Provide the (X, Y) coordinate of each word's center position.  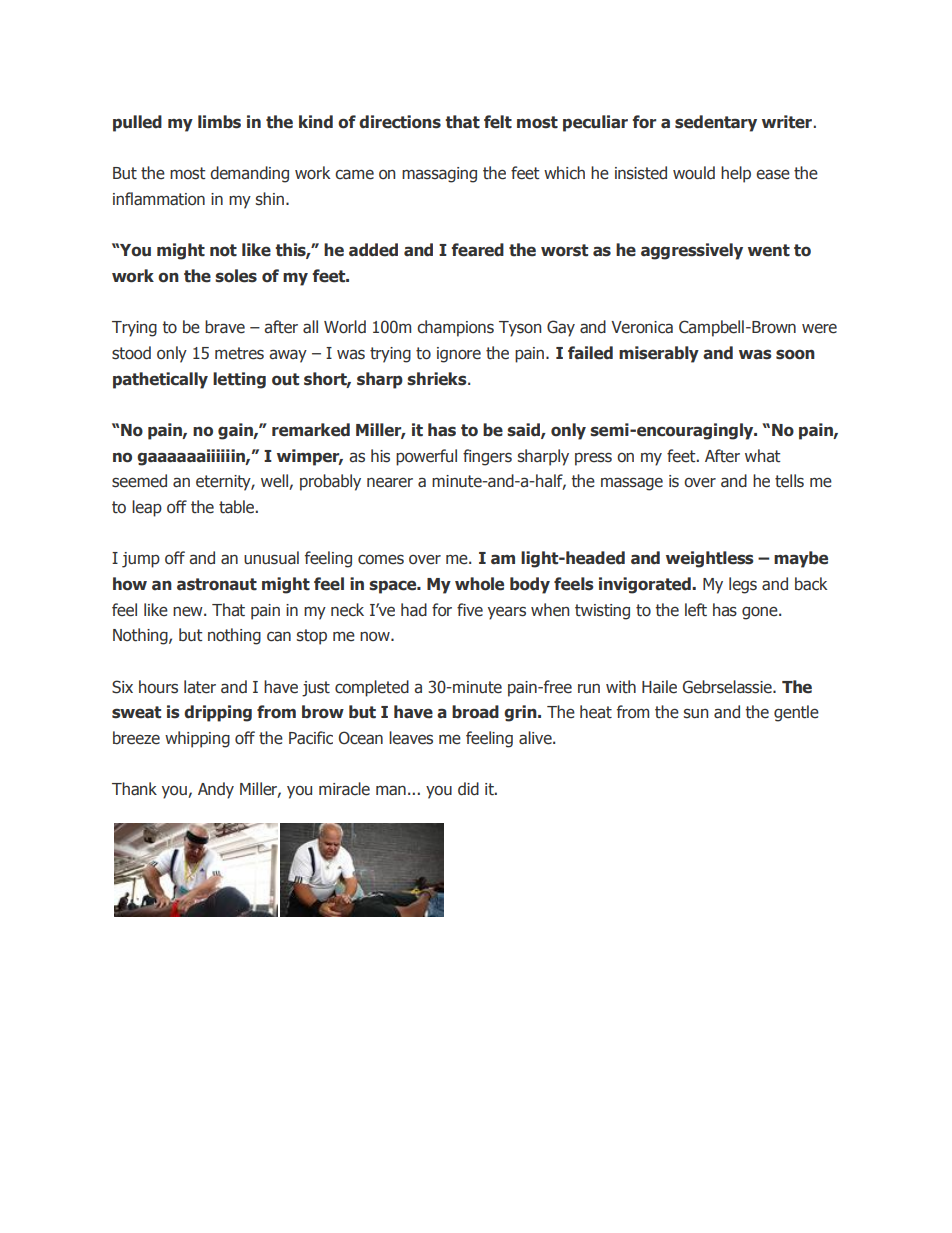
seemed (139, 481)
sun (696, 713)
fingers (487, 457)
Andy (216, 790)
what (762, 456)
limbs (219, 122)
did (468, 789)
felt (498, 122)
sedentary (716, 123)
